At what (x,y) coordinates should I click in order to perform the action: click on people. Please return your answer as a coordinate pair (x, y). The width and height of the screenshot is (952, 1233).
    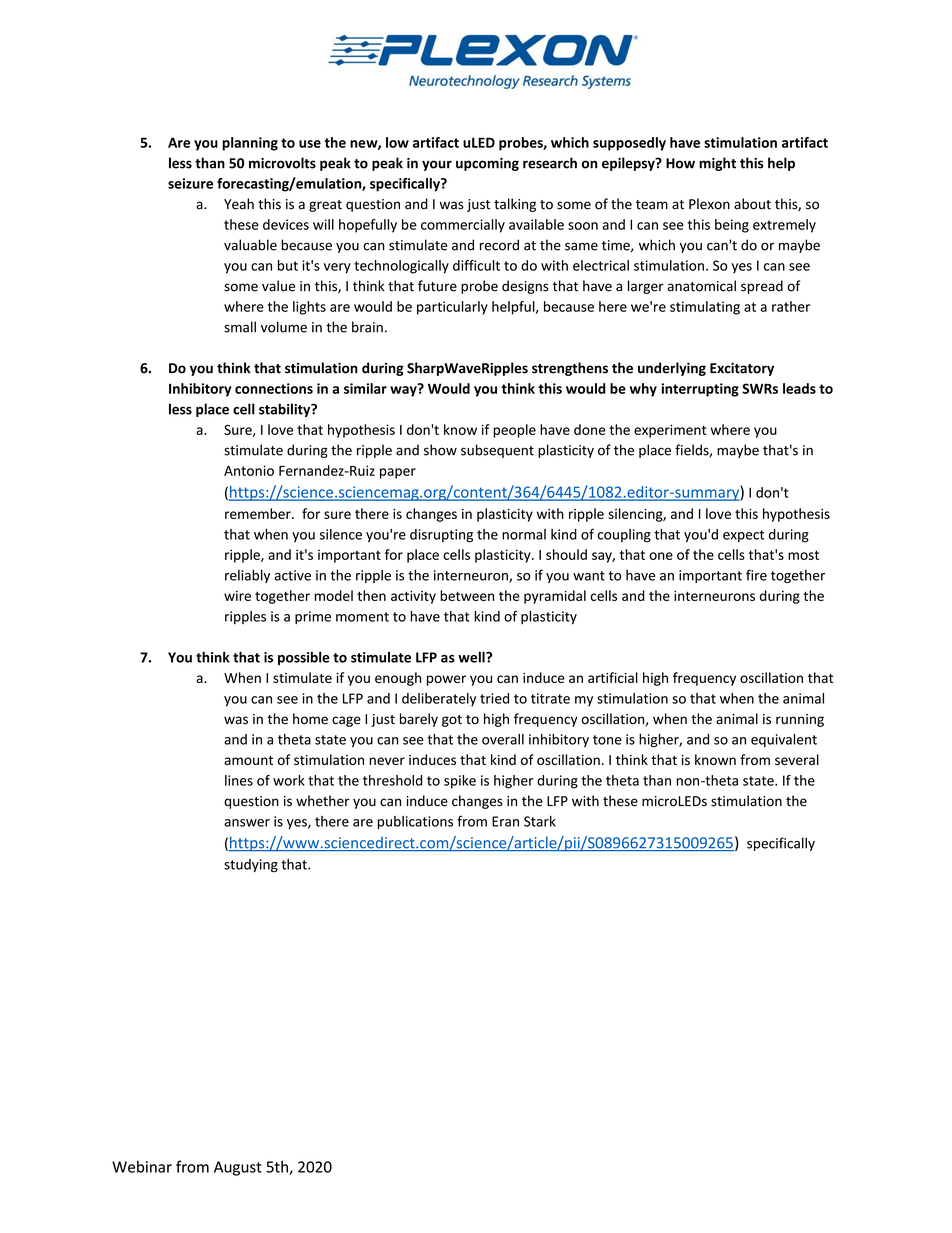
    Looking at the image, I should click on (514, 431).
